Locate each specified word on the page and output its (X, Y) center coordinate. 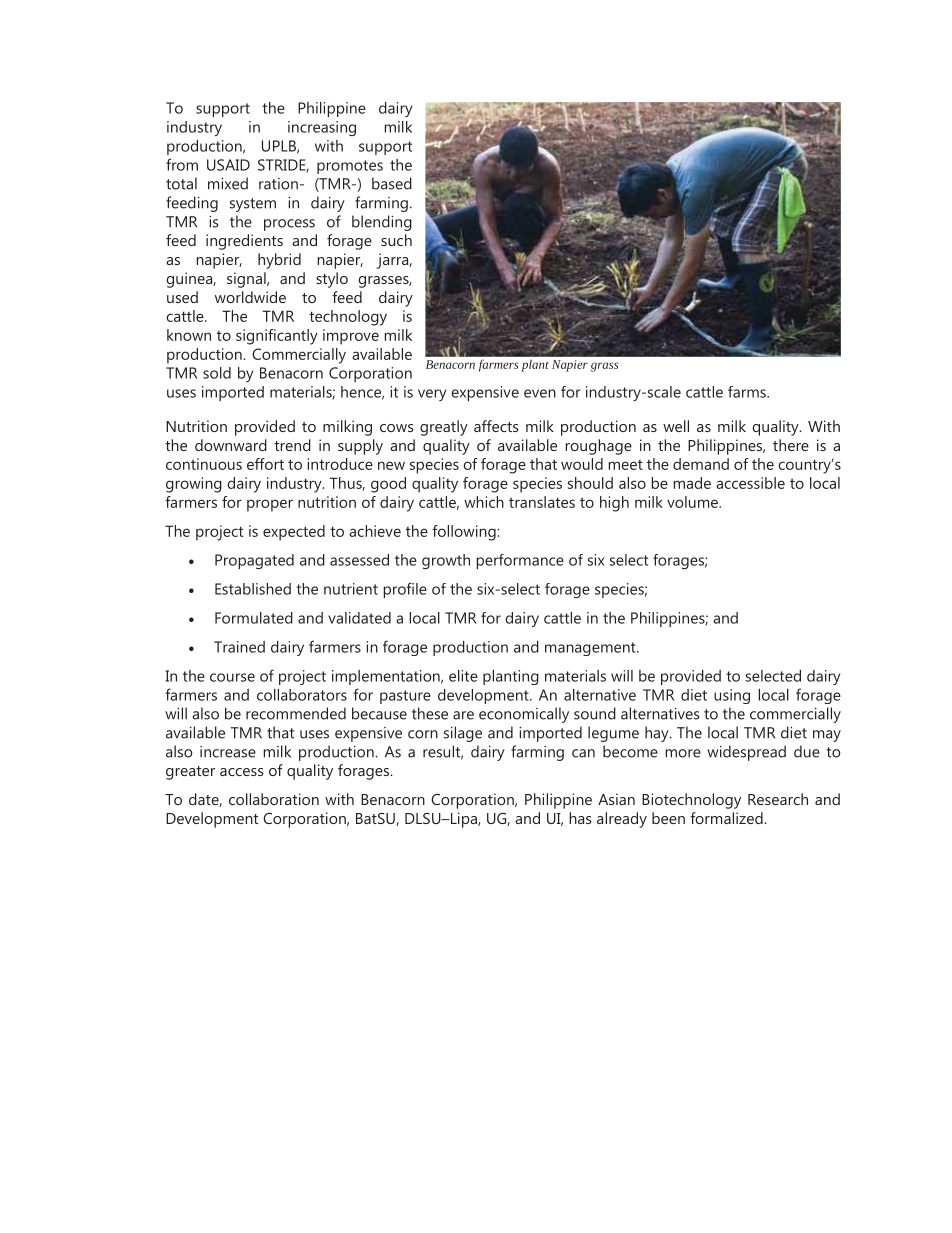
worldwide (250, 297)
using (732, 696)
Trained (239, 647)
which (484, 502)
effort (265, 464)
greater (190, 773)
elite (463, 676)
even (540, 393)
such (396, 240)
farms (748, 392)
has (580, 818)
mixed (228, 183)
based (392, 183)
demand (701, 464)
